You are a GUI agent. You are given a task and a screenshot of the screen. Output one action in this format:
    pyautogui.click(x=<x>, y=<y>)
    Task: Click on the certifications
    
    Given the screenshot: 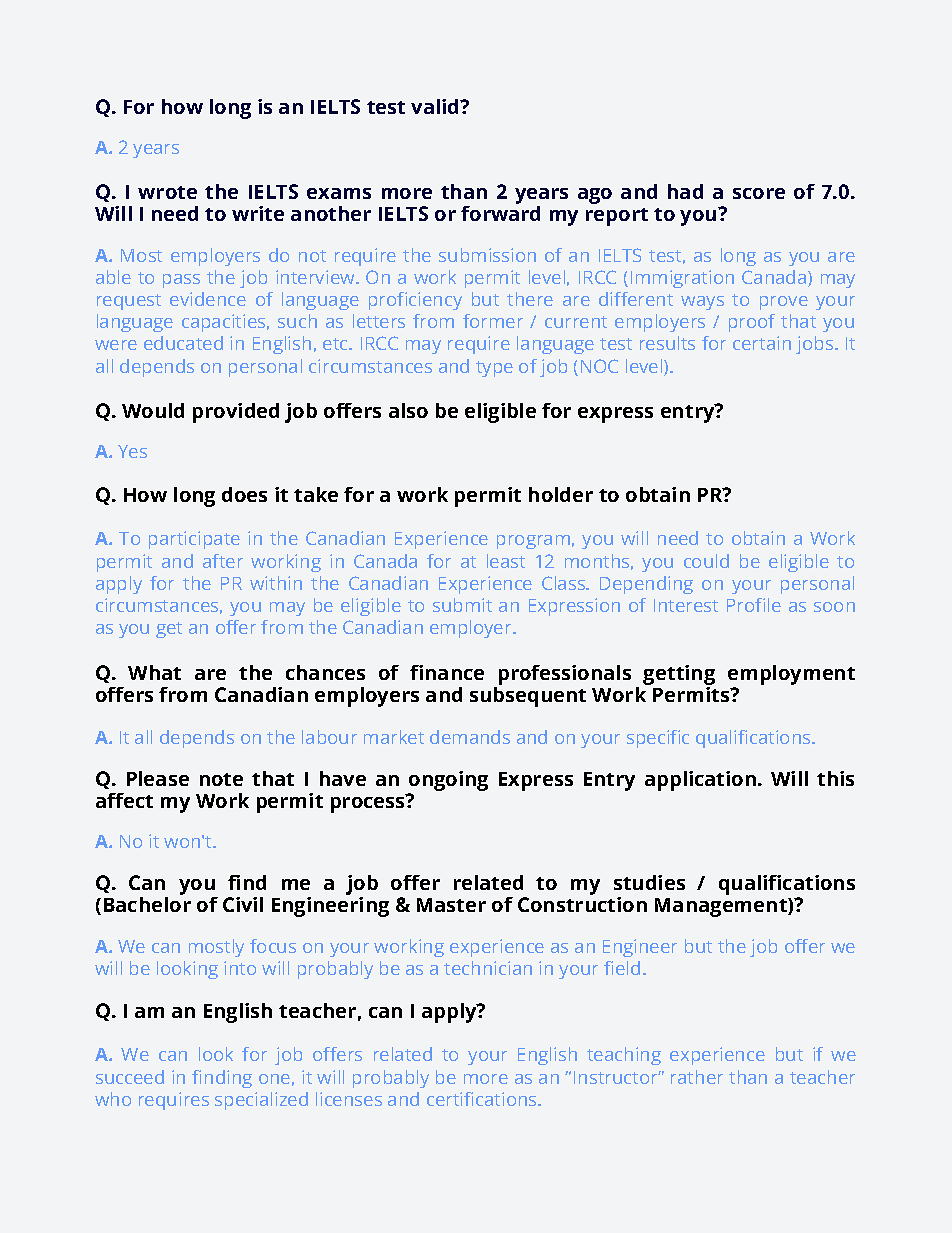 What is the action you would take?
    pyautogui.click(x=483, y=1099)
